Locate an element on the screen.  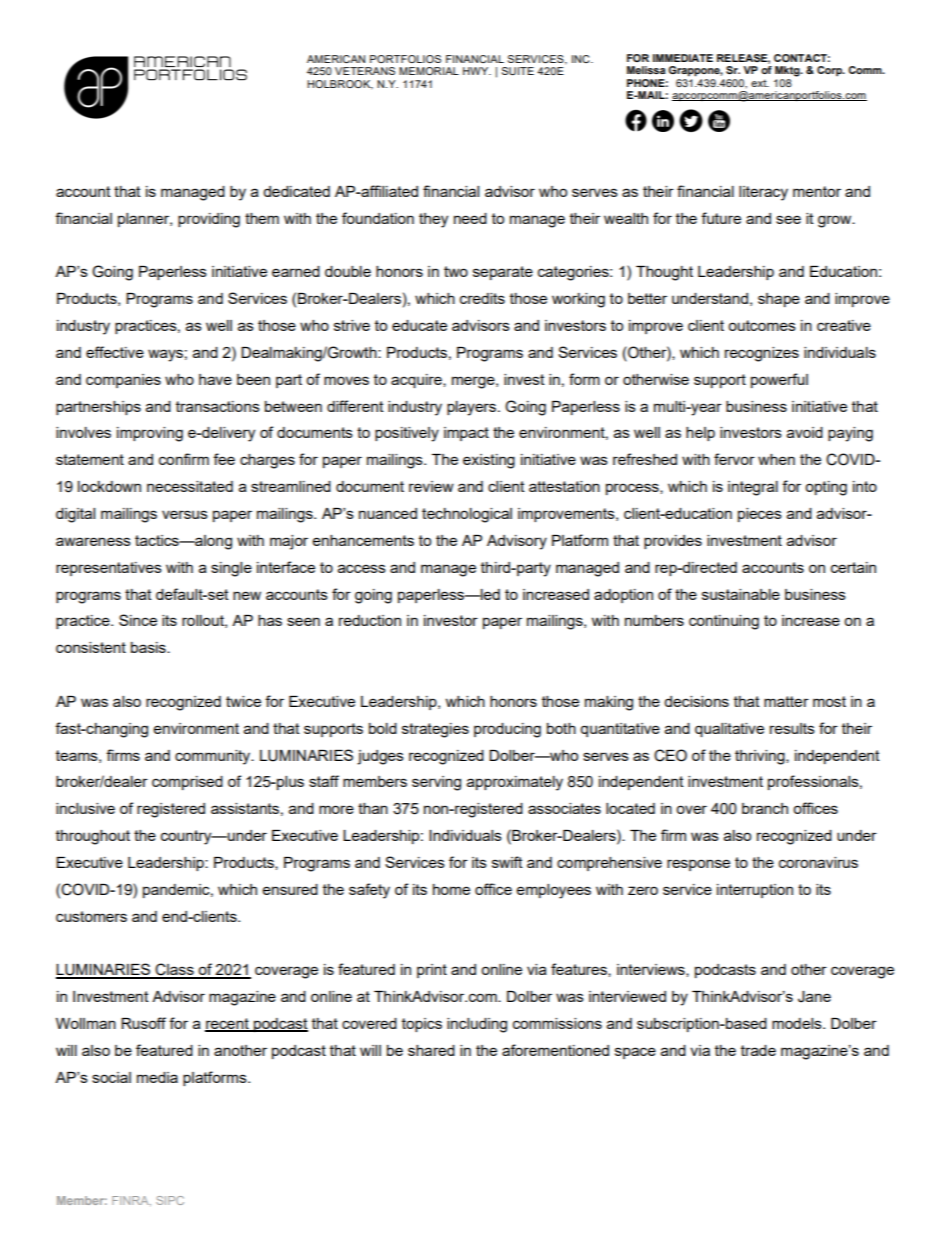
FINRA is located at coordinates (131, 1201).
